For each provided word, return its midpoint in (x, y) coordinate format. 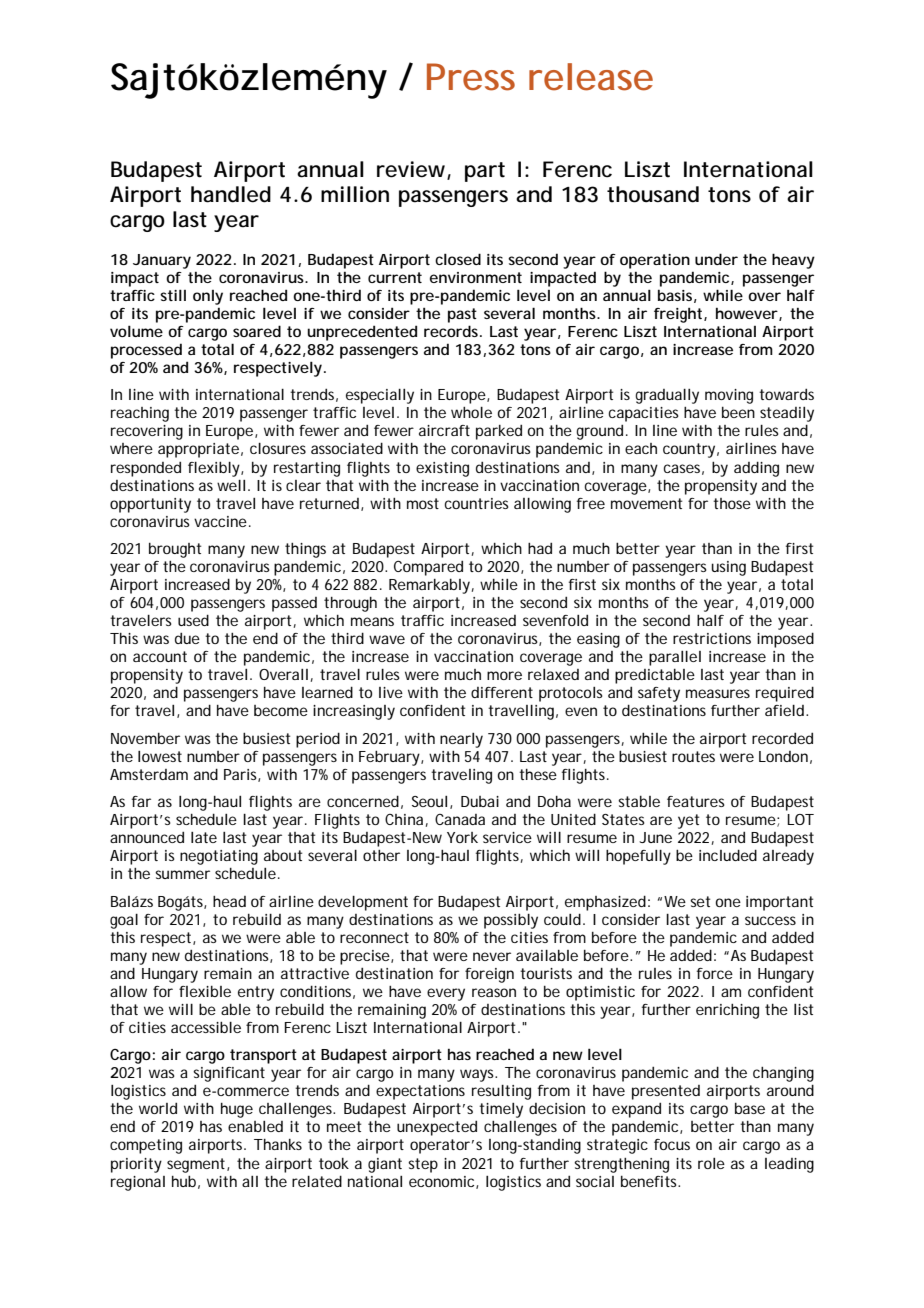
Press (471, 77)
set (700, 901)
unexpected (437, 1128)
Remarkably (429, 586)
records (452, 331)
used (193, 620)
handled (231, 194)
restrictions (712, 638)
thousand (653, 194)
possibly (511, 921)
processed (146, 351)
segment (196, 1165)
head (229, 901)
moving (729, 398)
